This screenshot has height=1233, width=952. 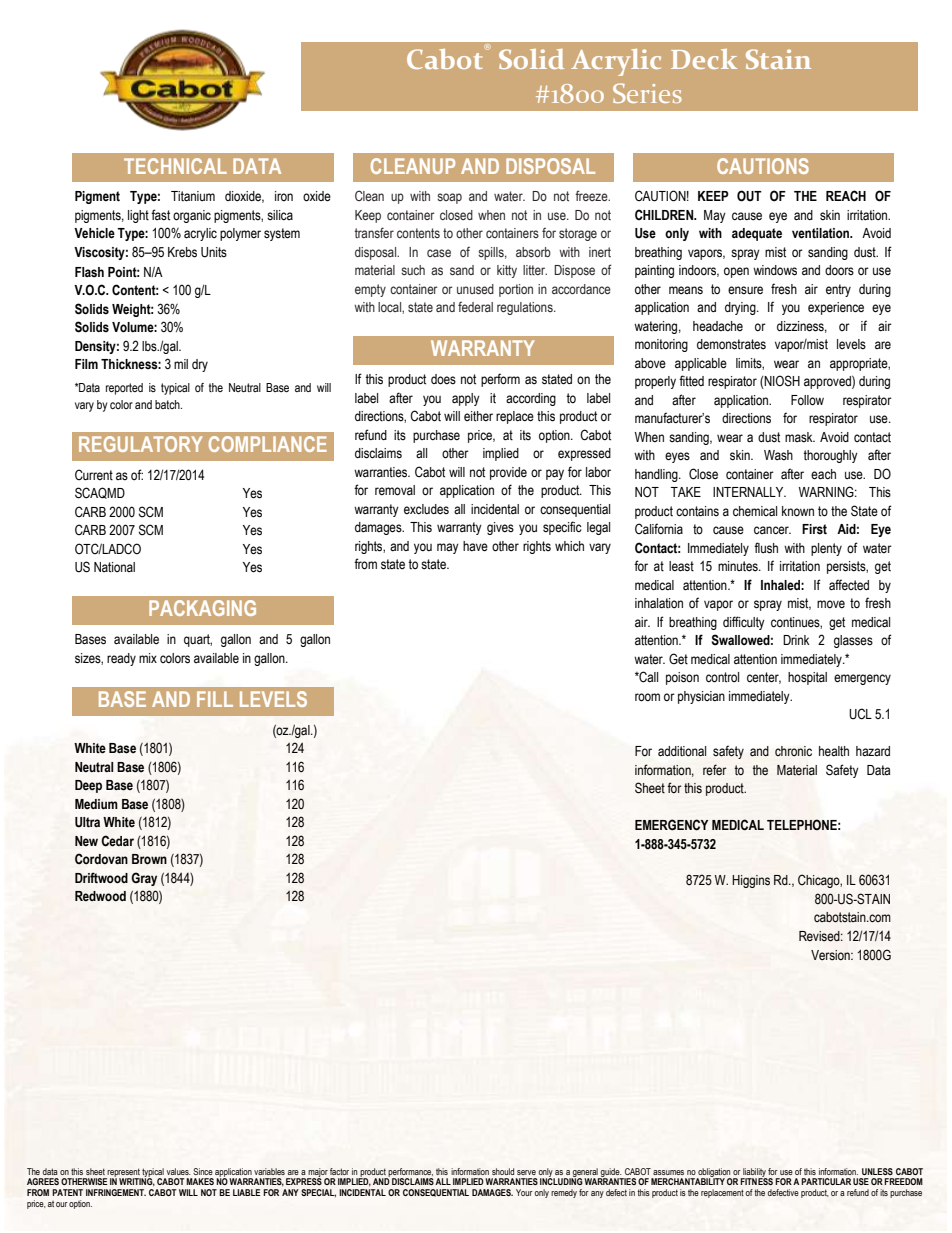 What do you see at coordinates (647, 93) in the screenshot?
I see `Series` at bounding box center [647, 93].
